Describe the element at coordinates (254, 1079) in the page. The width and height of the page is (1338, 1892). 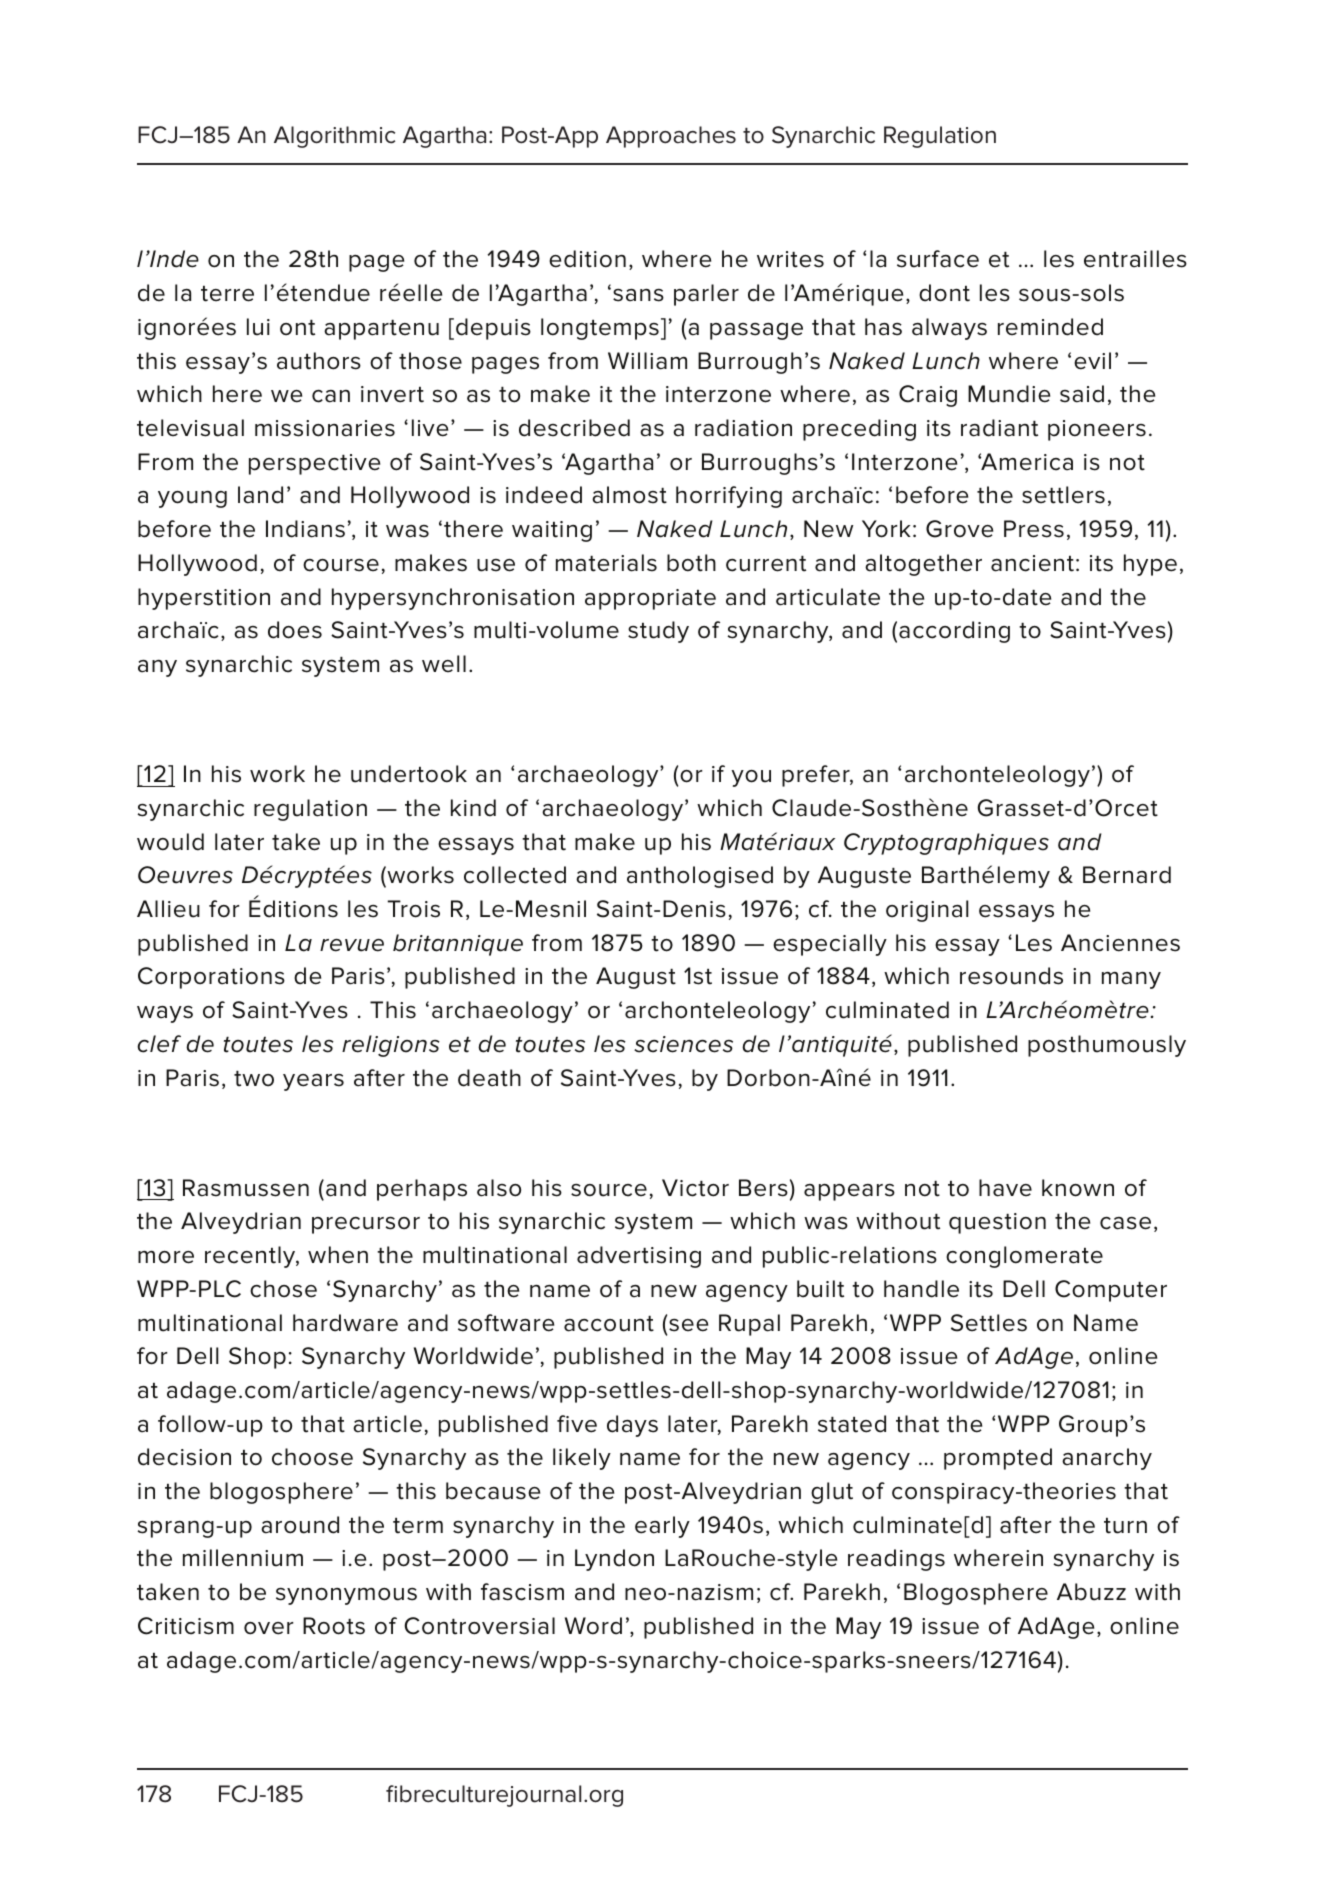
I see `two` at that location.
